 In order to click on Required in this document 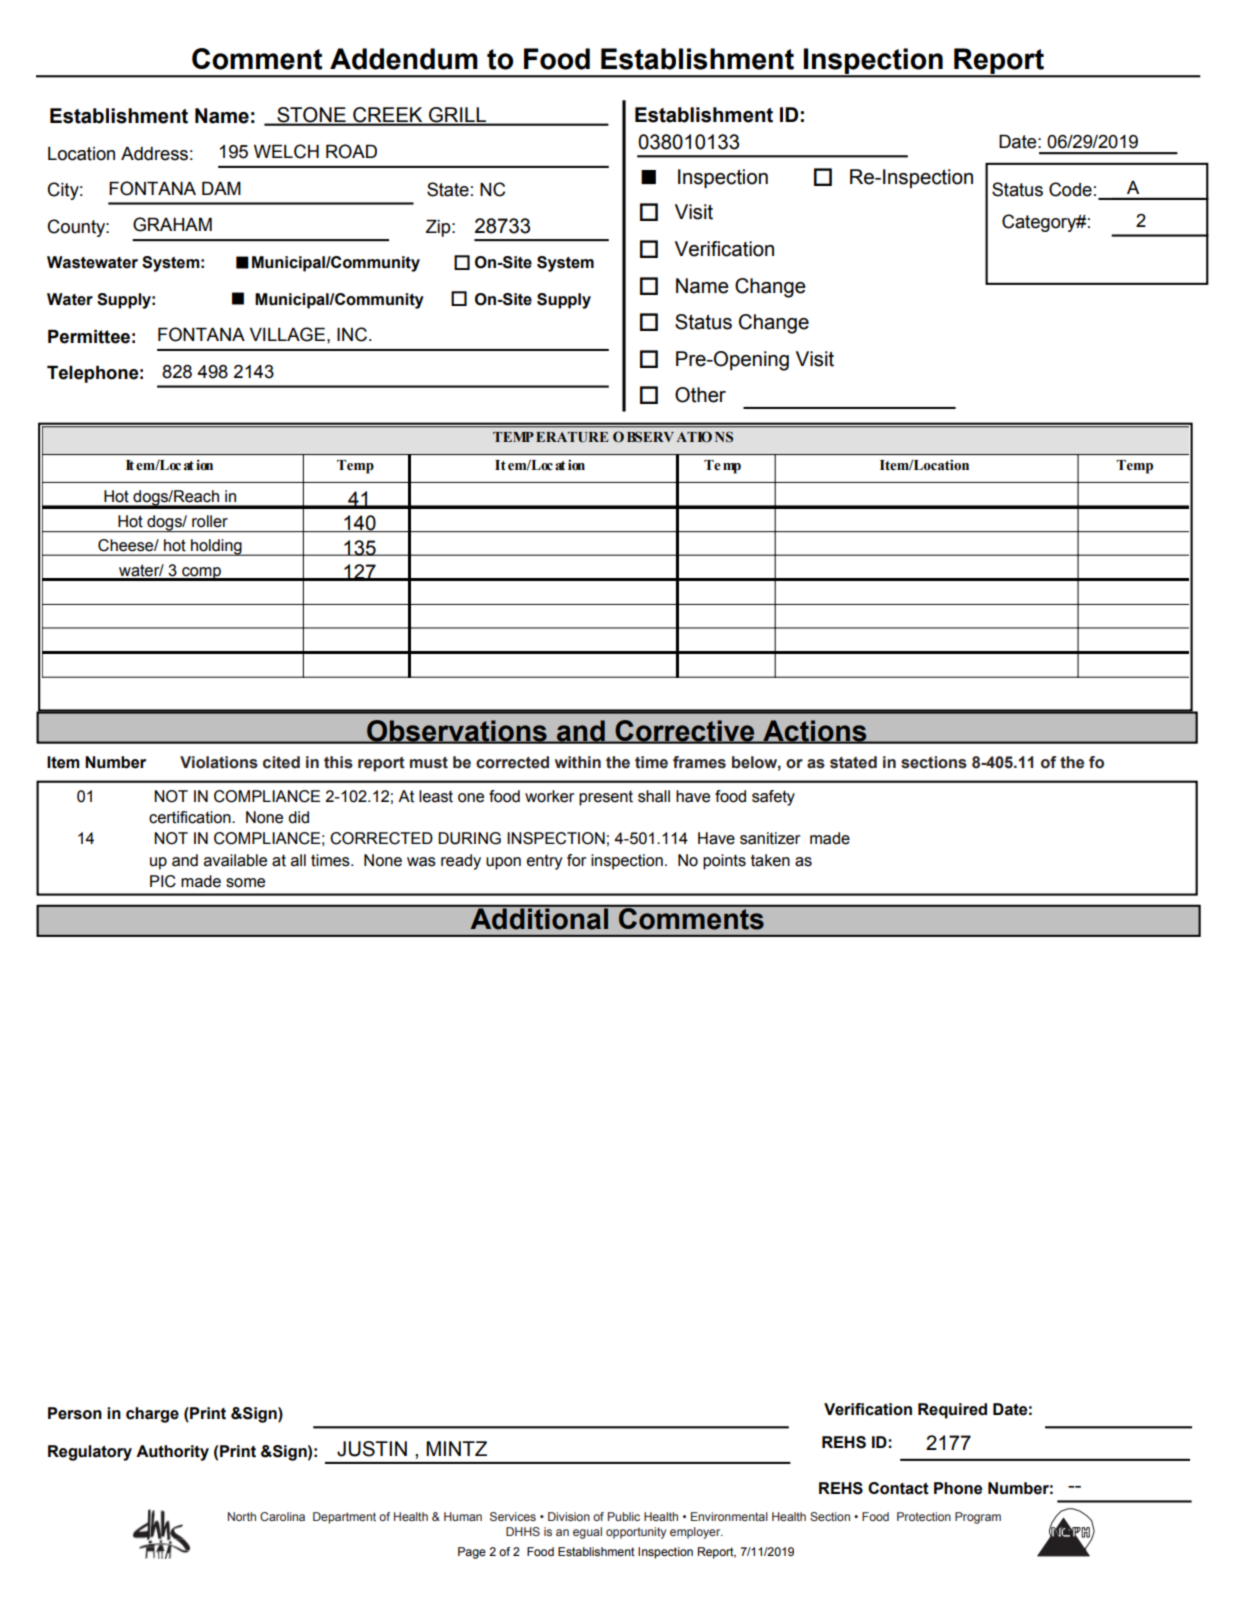, I will do `click(952, 1411)`.
